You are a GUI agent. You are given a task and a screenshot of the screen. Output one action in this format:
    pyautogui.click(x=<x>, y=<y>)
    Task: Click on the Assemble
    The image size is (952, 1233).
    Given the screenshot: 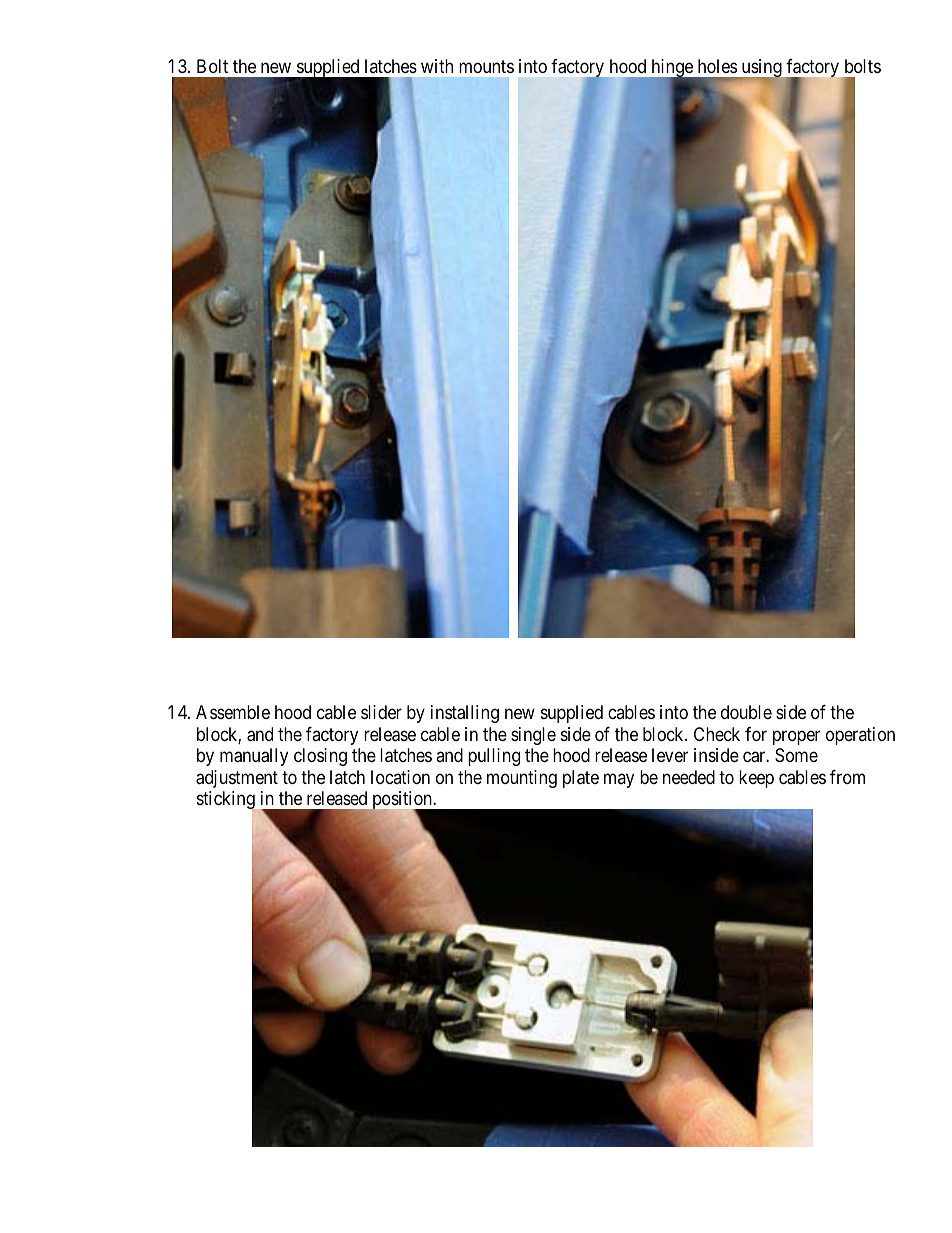 What is the action you would take?
    pyautogui.click(x=233, y=712)
